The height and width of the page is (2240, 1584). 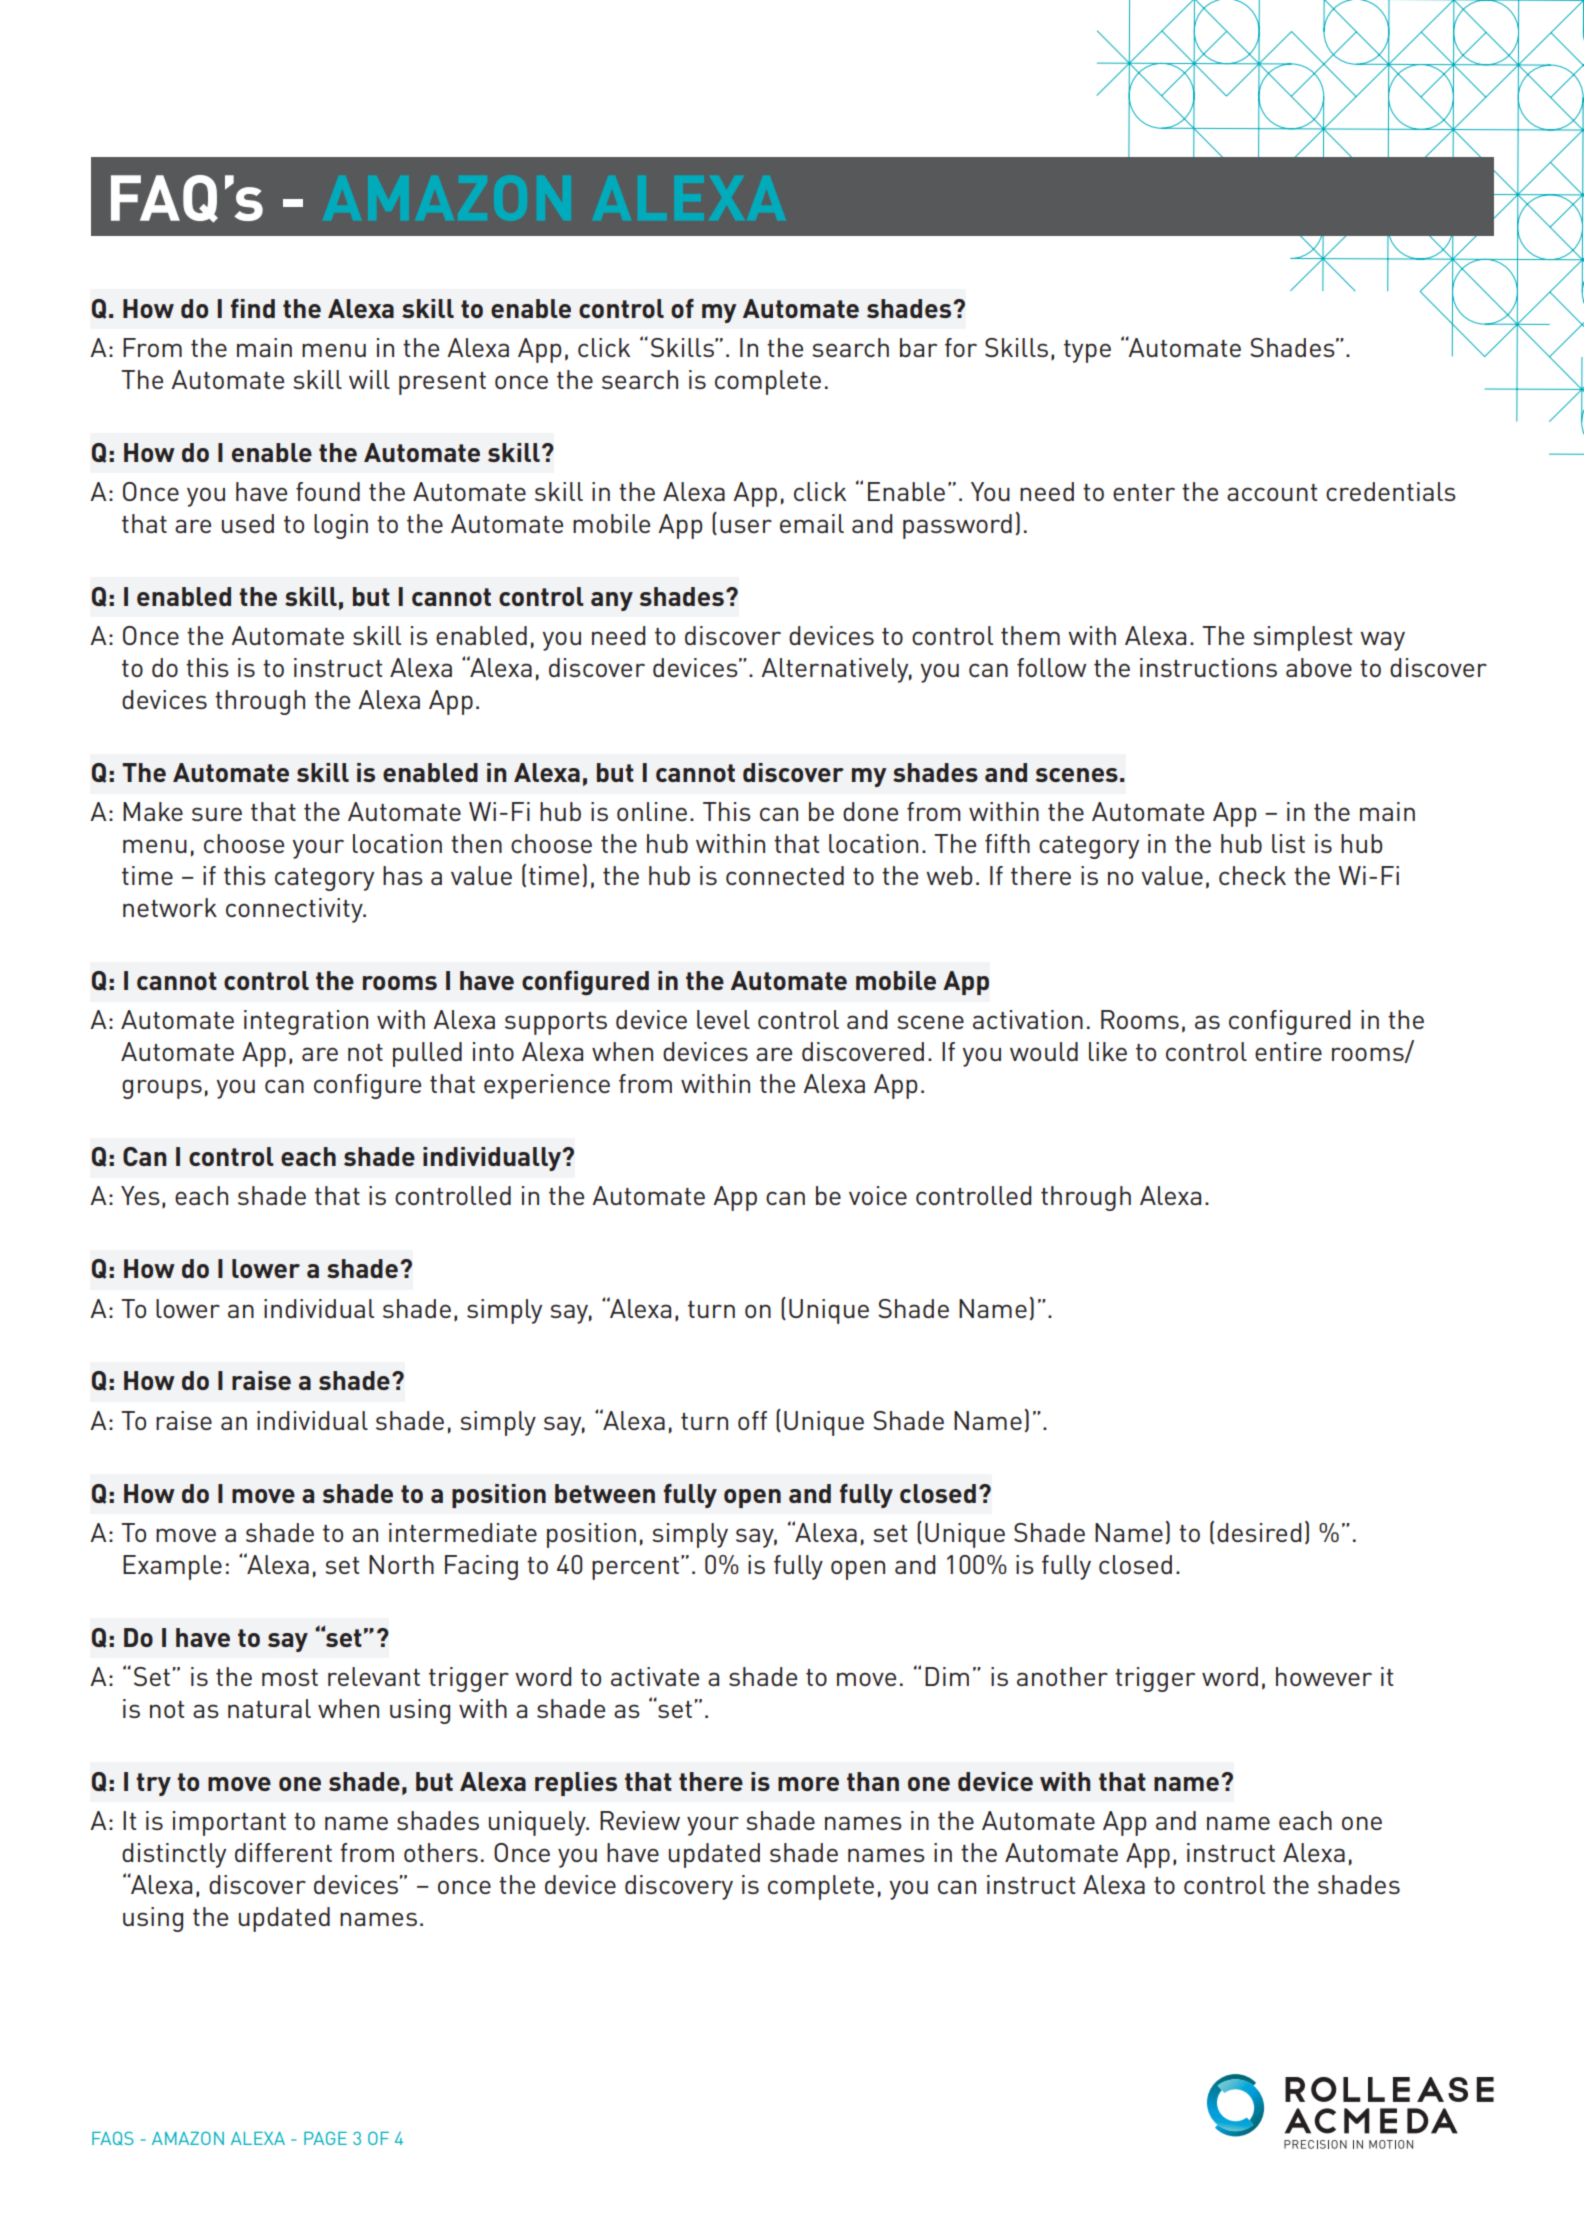 What do you see at coordinates (140, 1195) in the page?
I see `Yes` at bounding box center [140, 1195].
